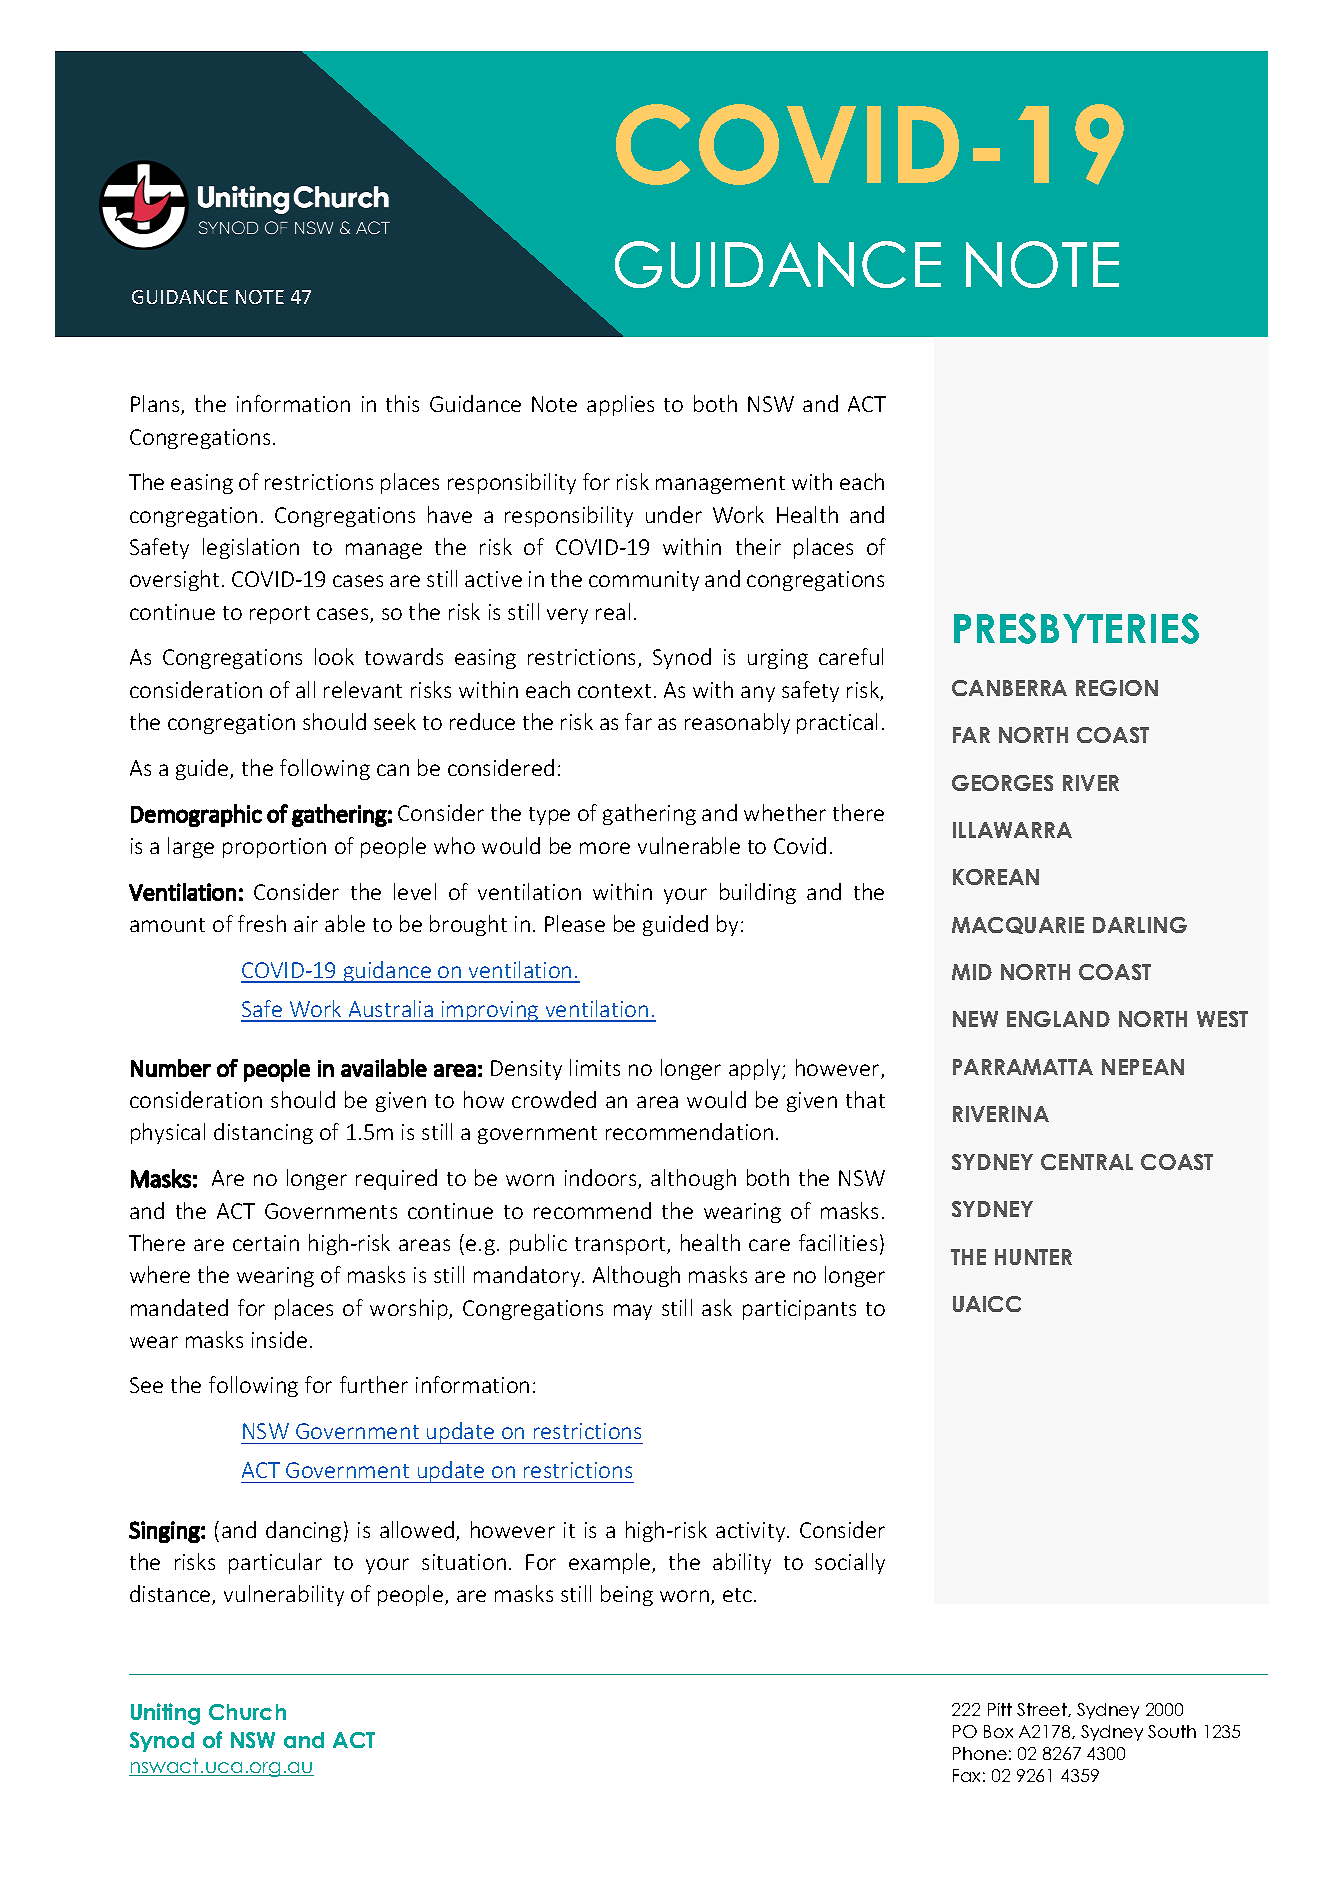 This screenshot has height=1879, width=1329. I want to click on may, so click(633, 1312).
